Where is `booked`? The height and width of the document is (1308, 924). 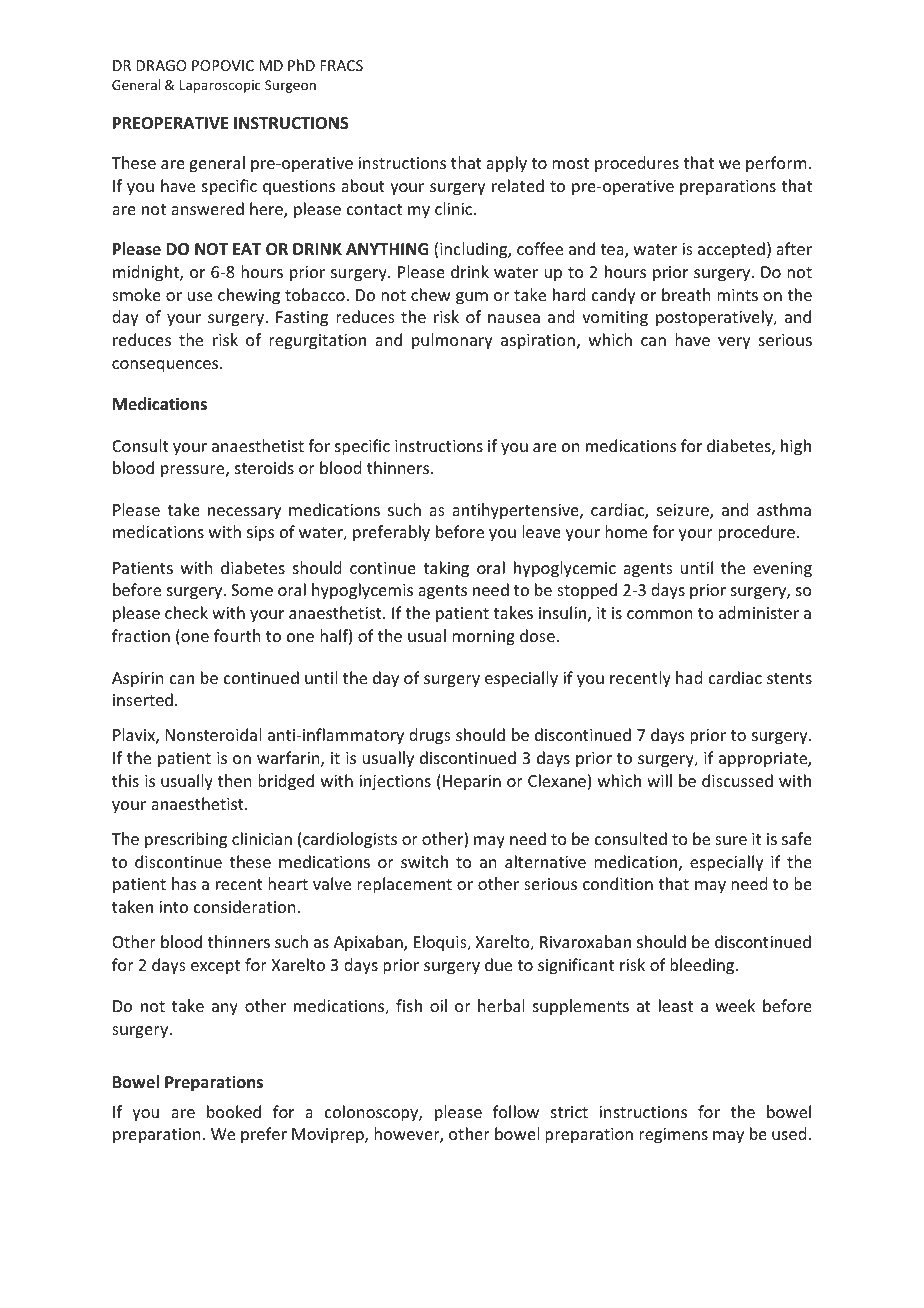 booked is located at coordinates (234, 1111).
